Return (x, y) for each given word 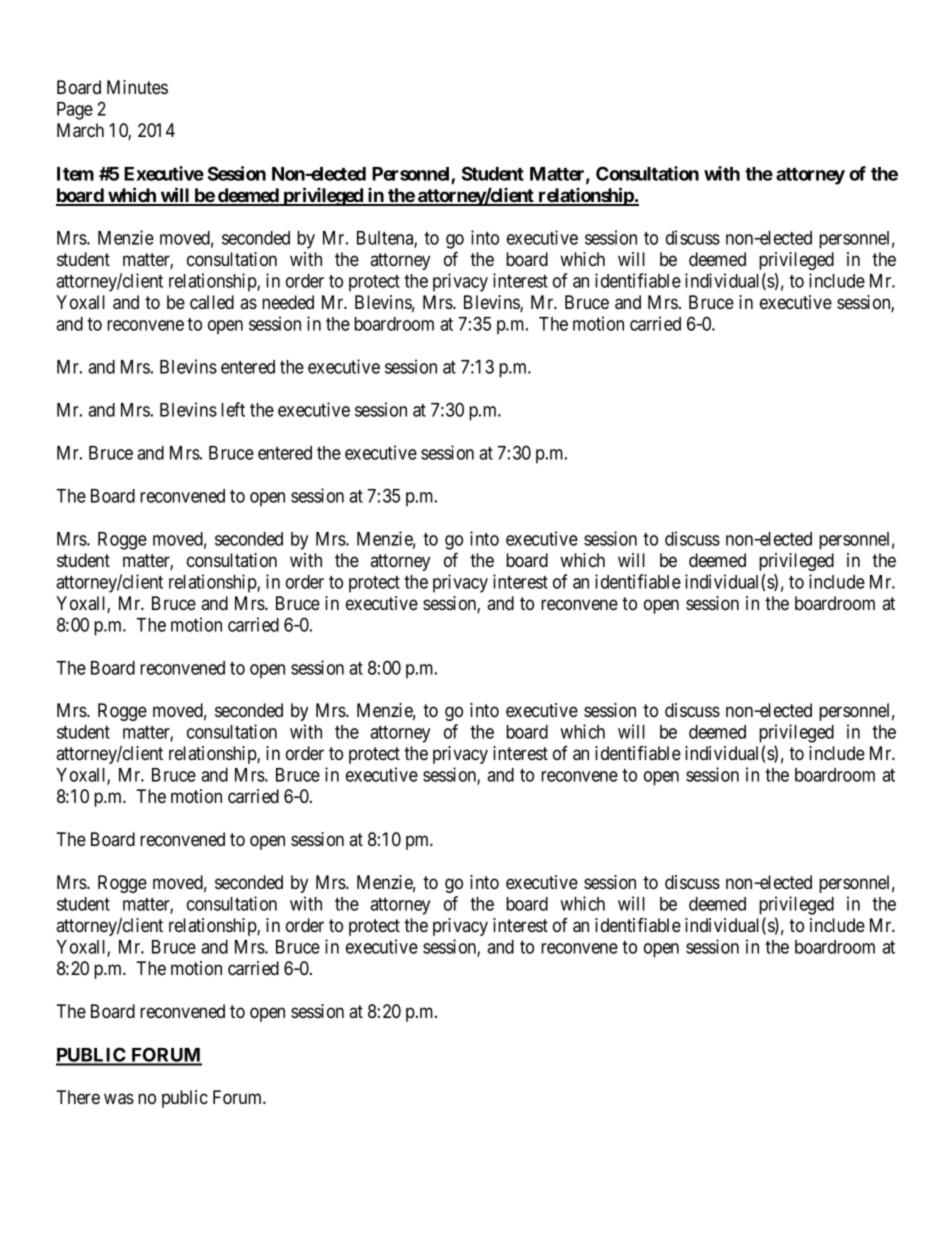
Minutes (137, 87)
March (80, 130)
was (119, 1099)
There (78, 1097)
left (233, 409)
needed (288, 302)
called (212, 302)
